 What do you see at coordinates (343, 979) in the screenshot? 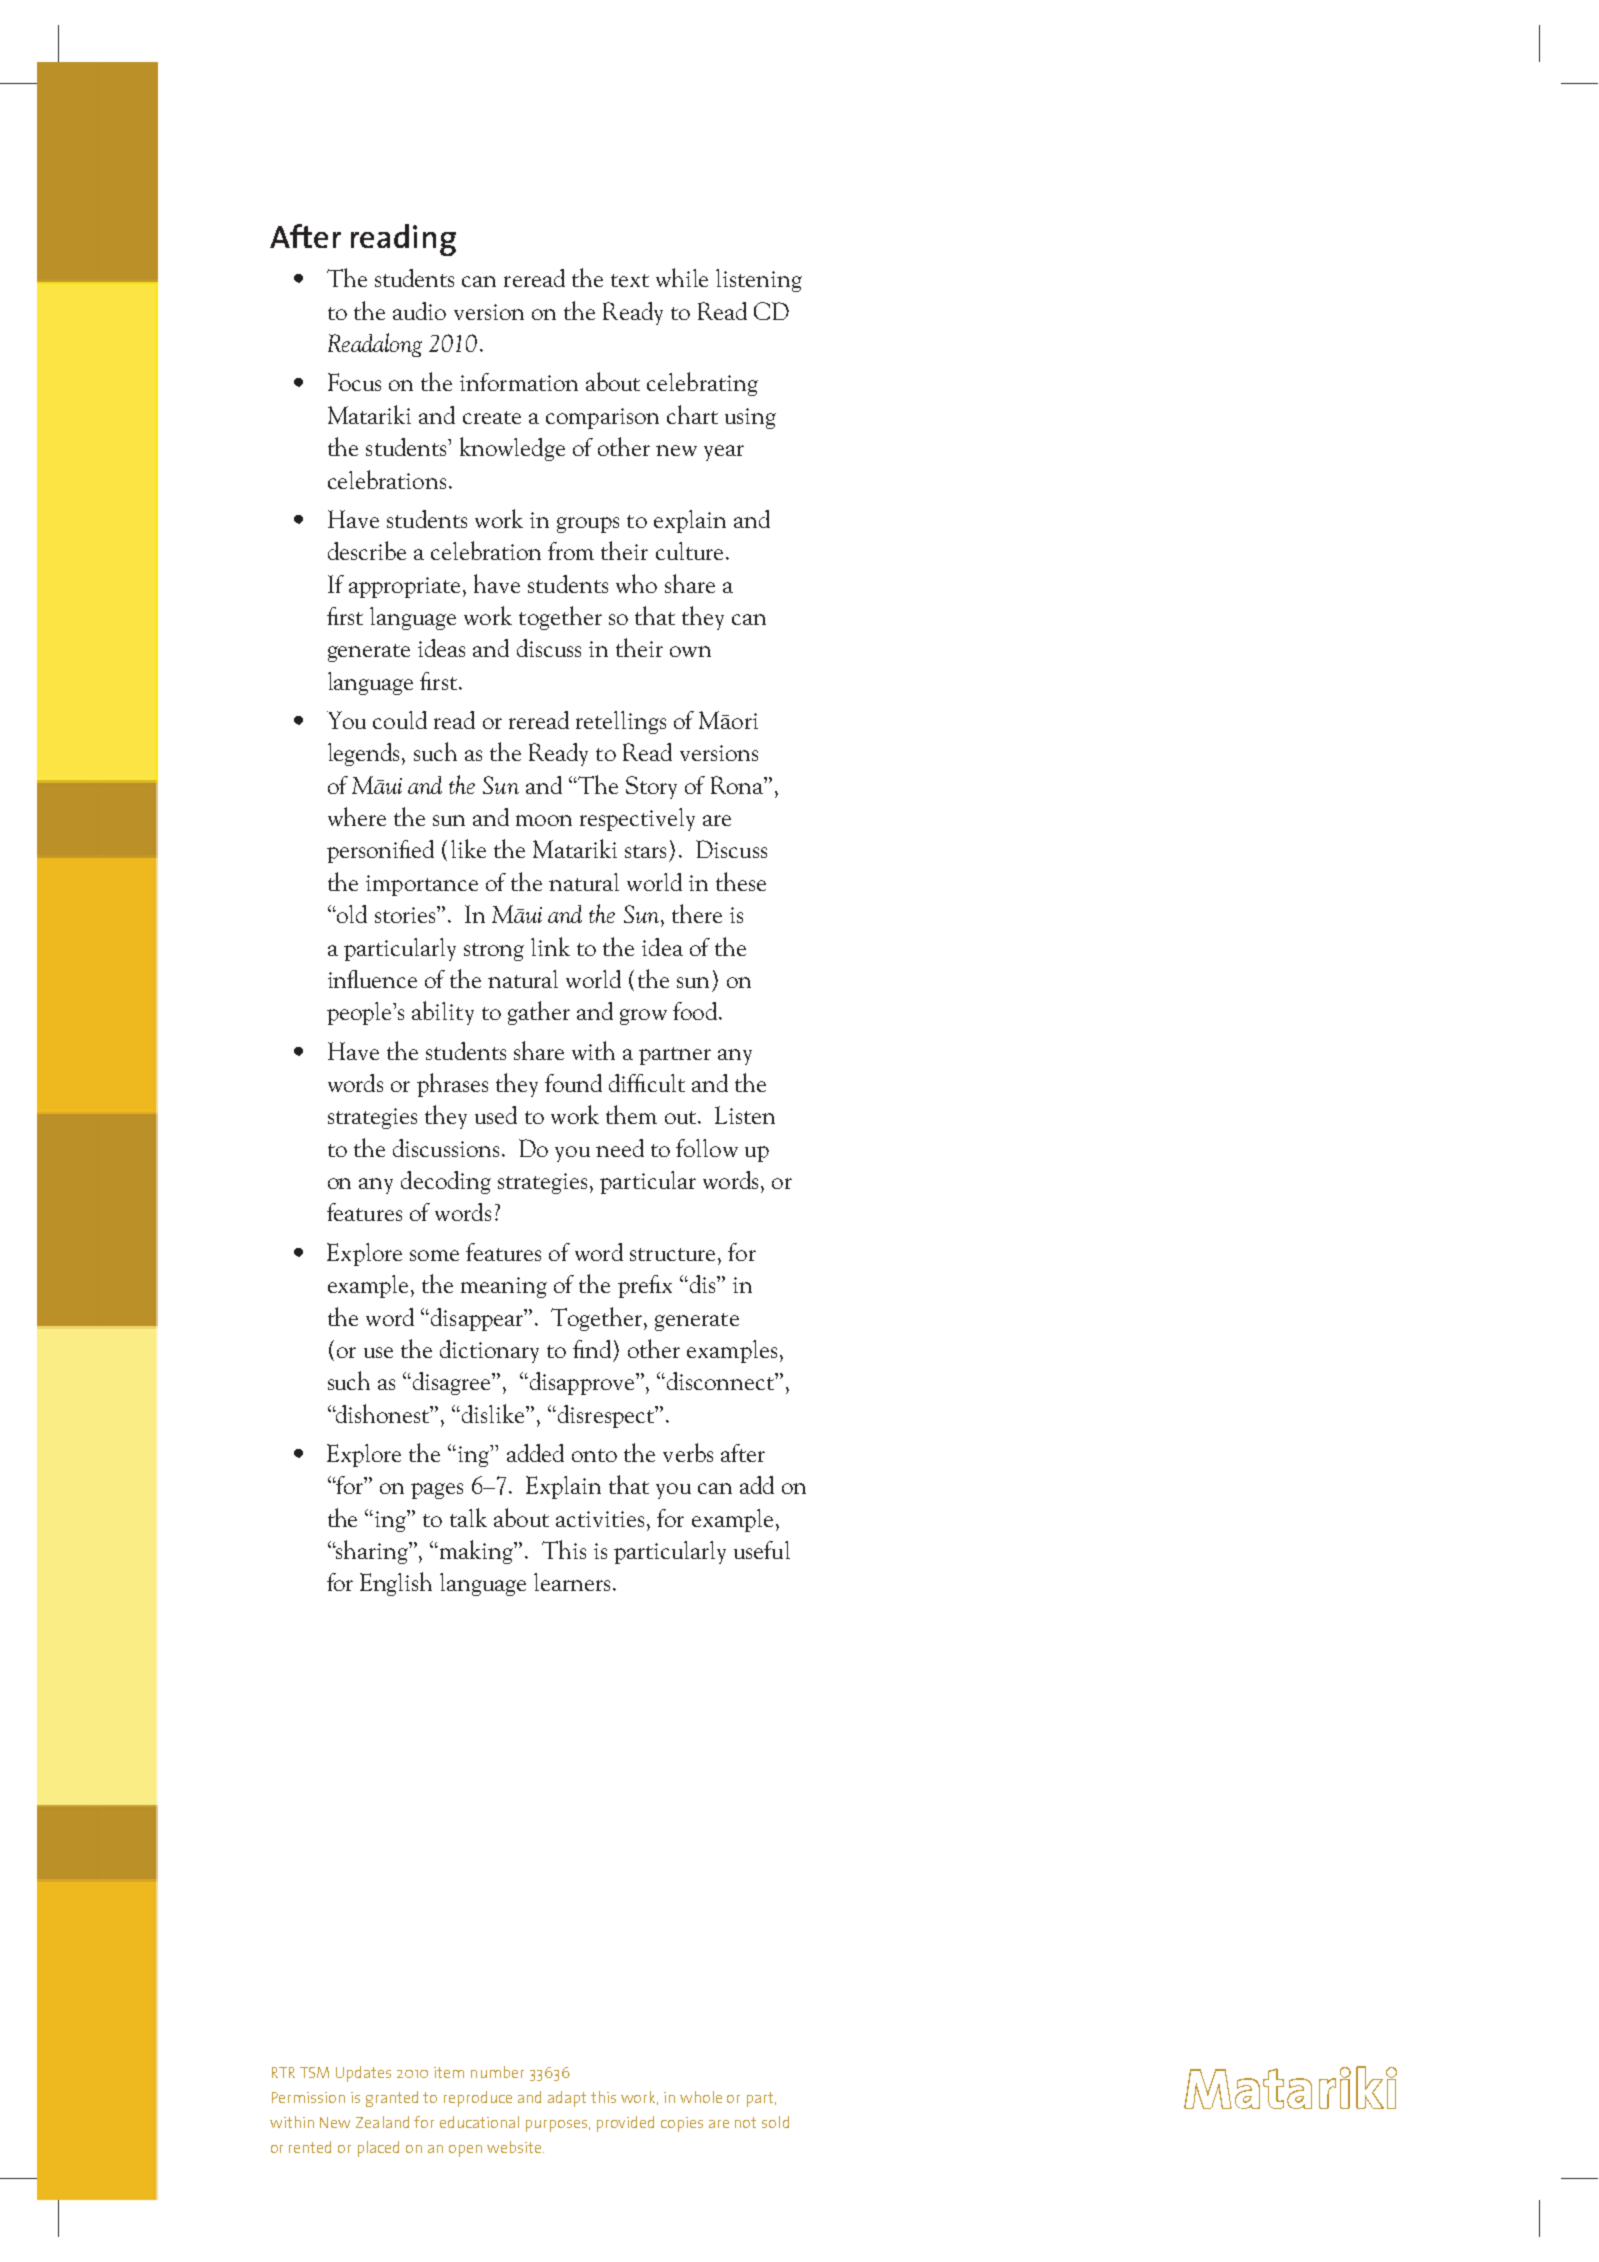
I see `infl` at bounding box center [343, 979].
